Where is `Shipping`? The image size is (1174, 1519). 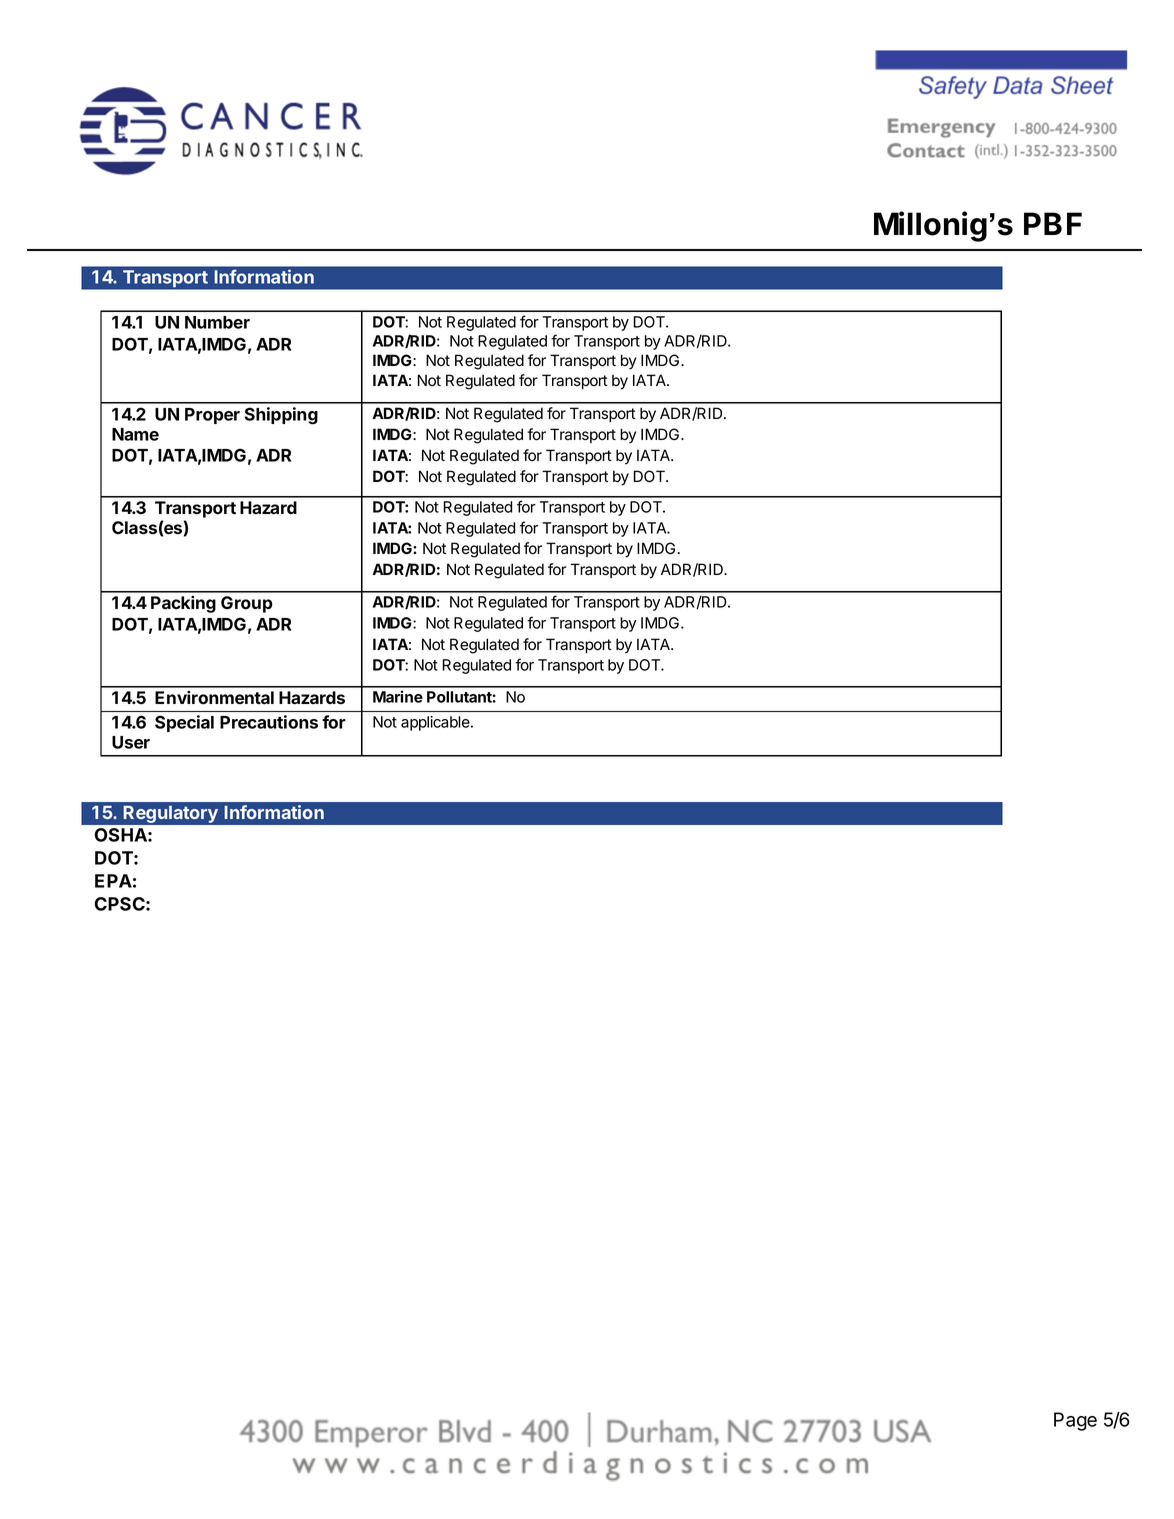
Shipping is located at coordinates (281, 416).
